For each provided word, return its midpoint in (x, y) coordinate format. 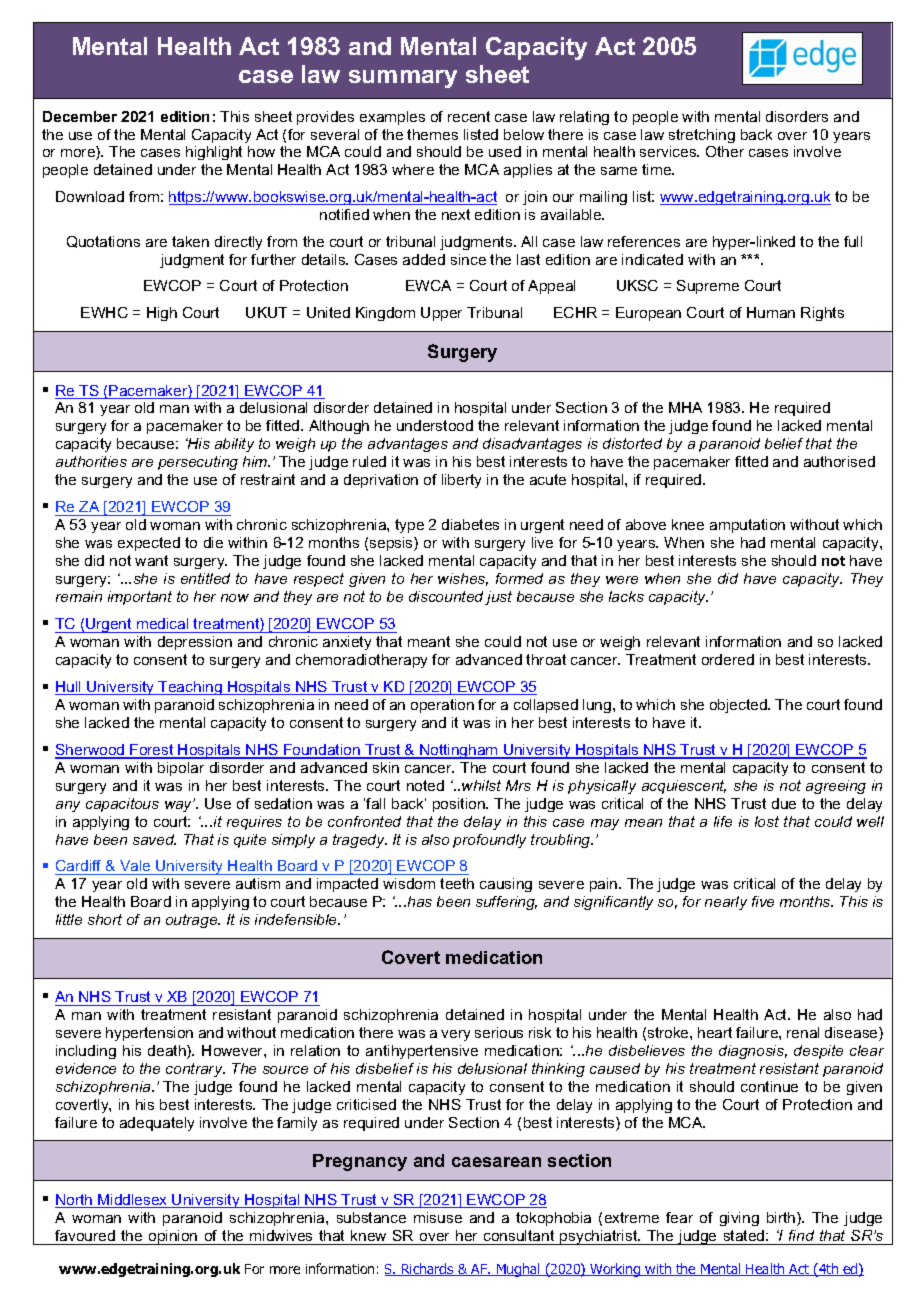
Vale (135, 867)
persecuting (198, 463)
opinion (173, 1237)
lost (767, 821)
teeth (457, 883)
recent (469, 116)
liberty (461, 481)
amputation (747, 526)
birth (782, 1219)
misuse (438, 1217)
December (80, 116)
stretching (702, 136)
